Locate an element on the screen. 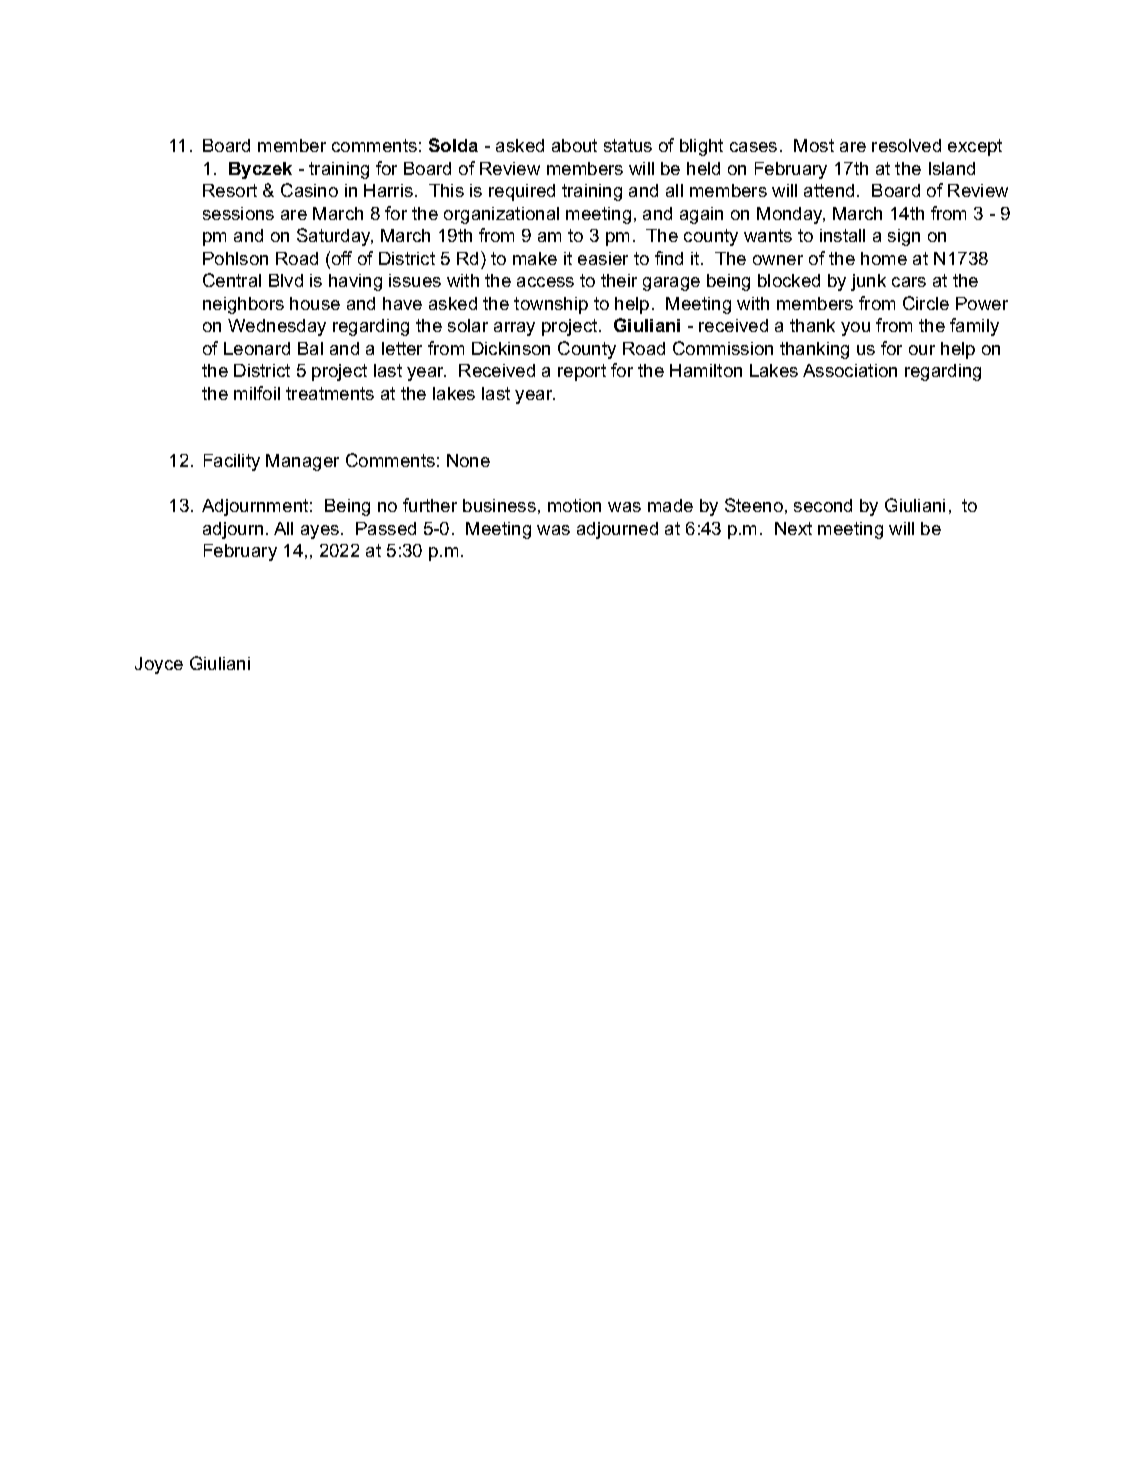  motion is located at coordinates (574, 505).
